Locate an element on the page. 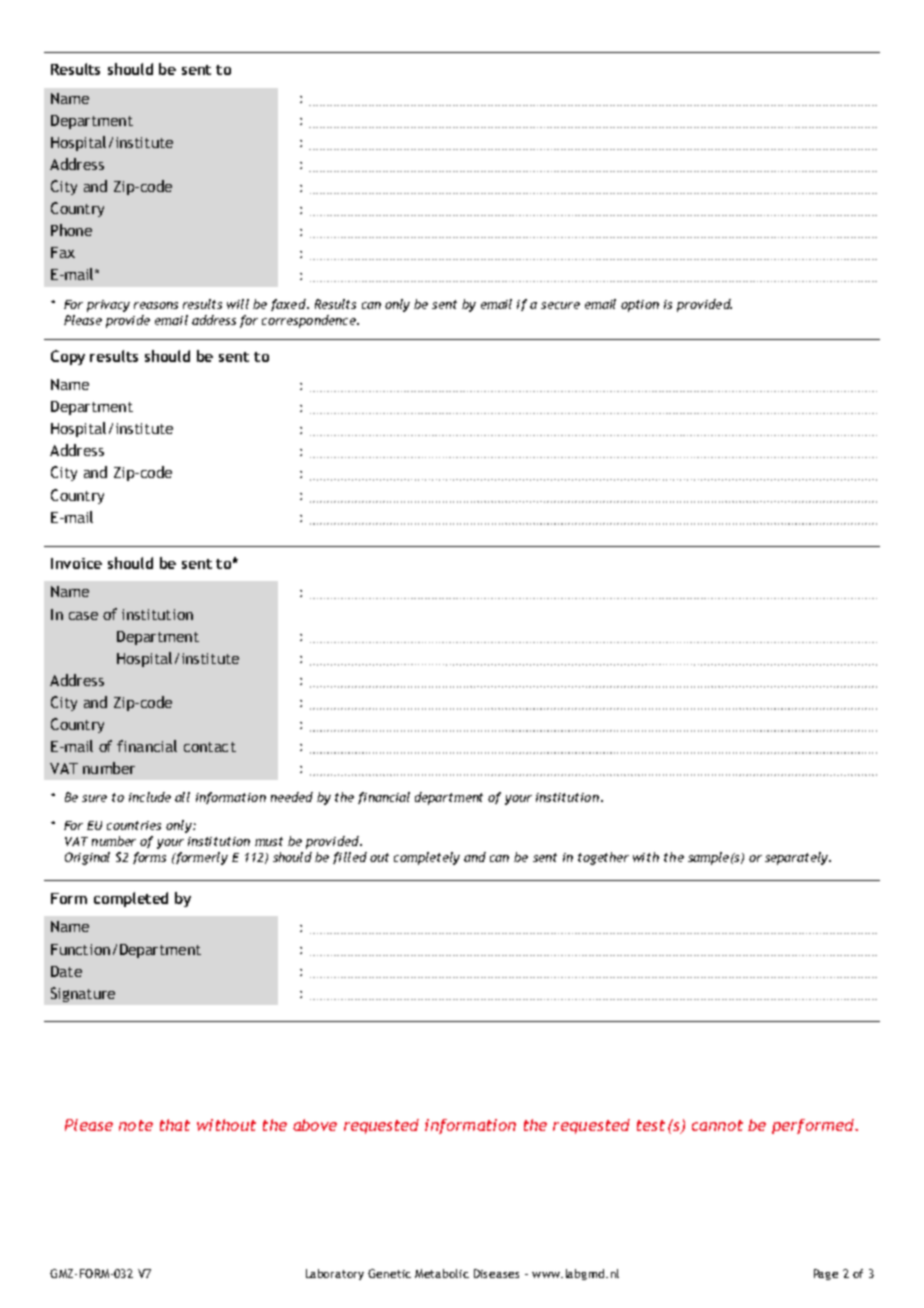 The height and width of the document is (1308, 924). separately is located at coordinates (798, 858).
